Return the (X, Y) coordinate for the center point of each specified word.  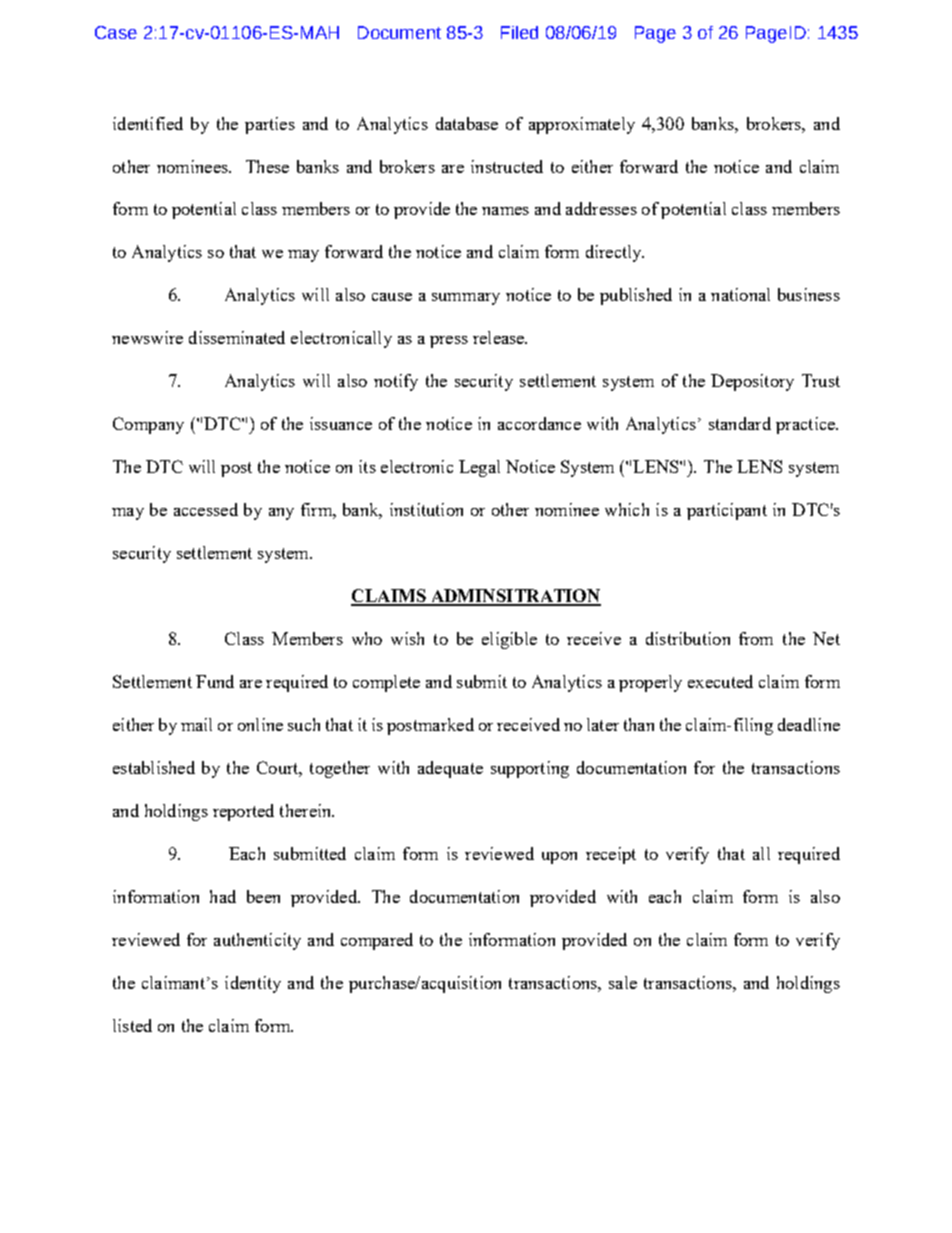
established (154, 767)
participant (727, 511)
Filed (519, 32)
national (740, 294)
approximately (582, 125)
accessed (206, 509)
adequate (450, 769)
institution (426, 509)
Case (116, 32)
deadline (809, 724)
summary (466, 299)
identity (253, 984)
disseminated (237, 337)
